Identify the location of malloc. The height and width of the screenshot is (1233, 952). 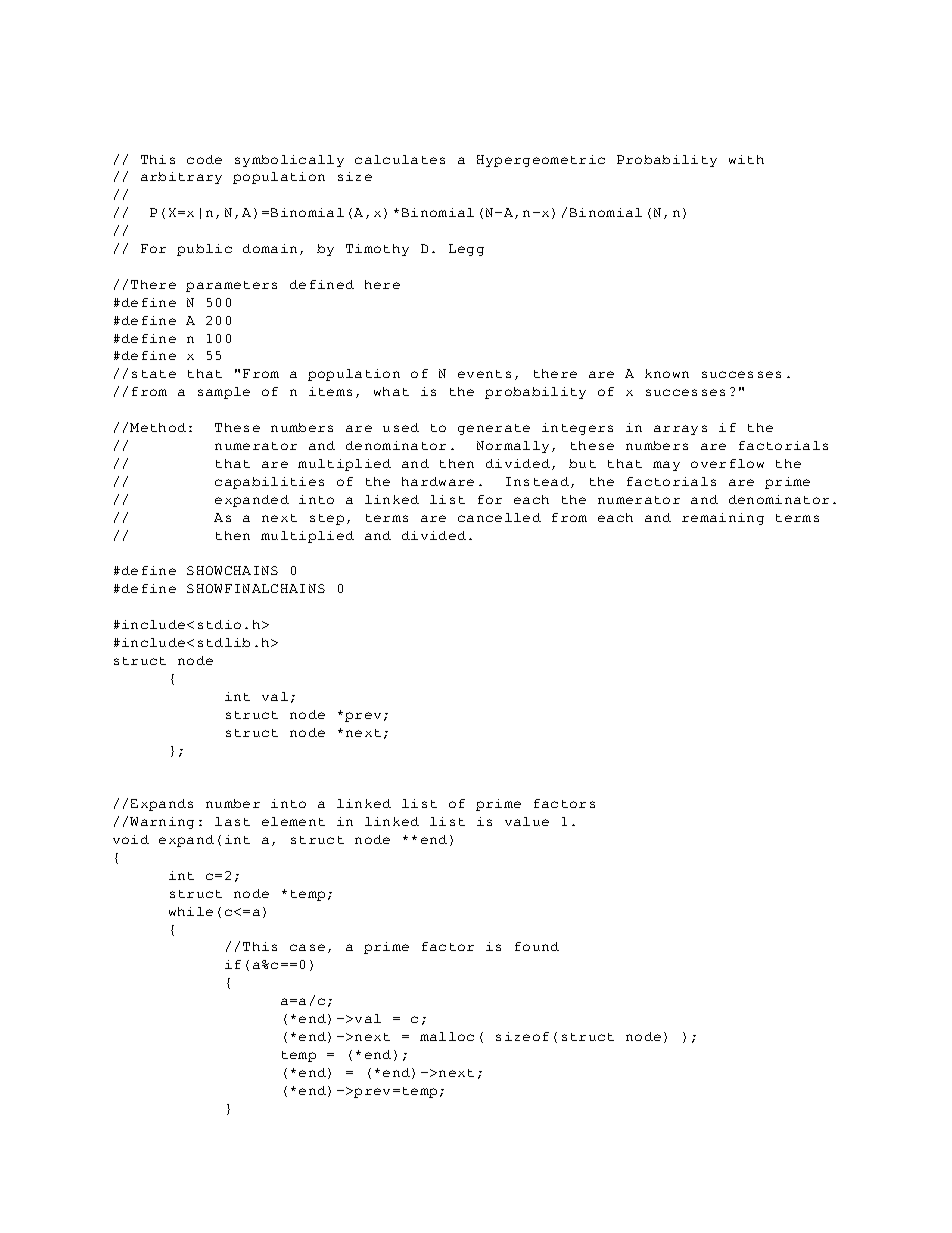
(447, 1036).
